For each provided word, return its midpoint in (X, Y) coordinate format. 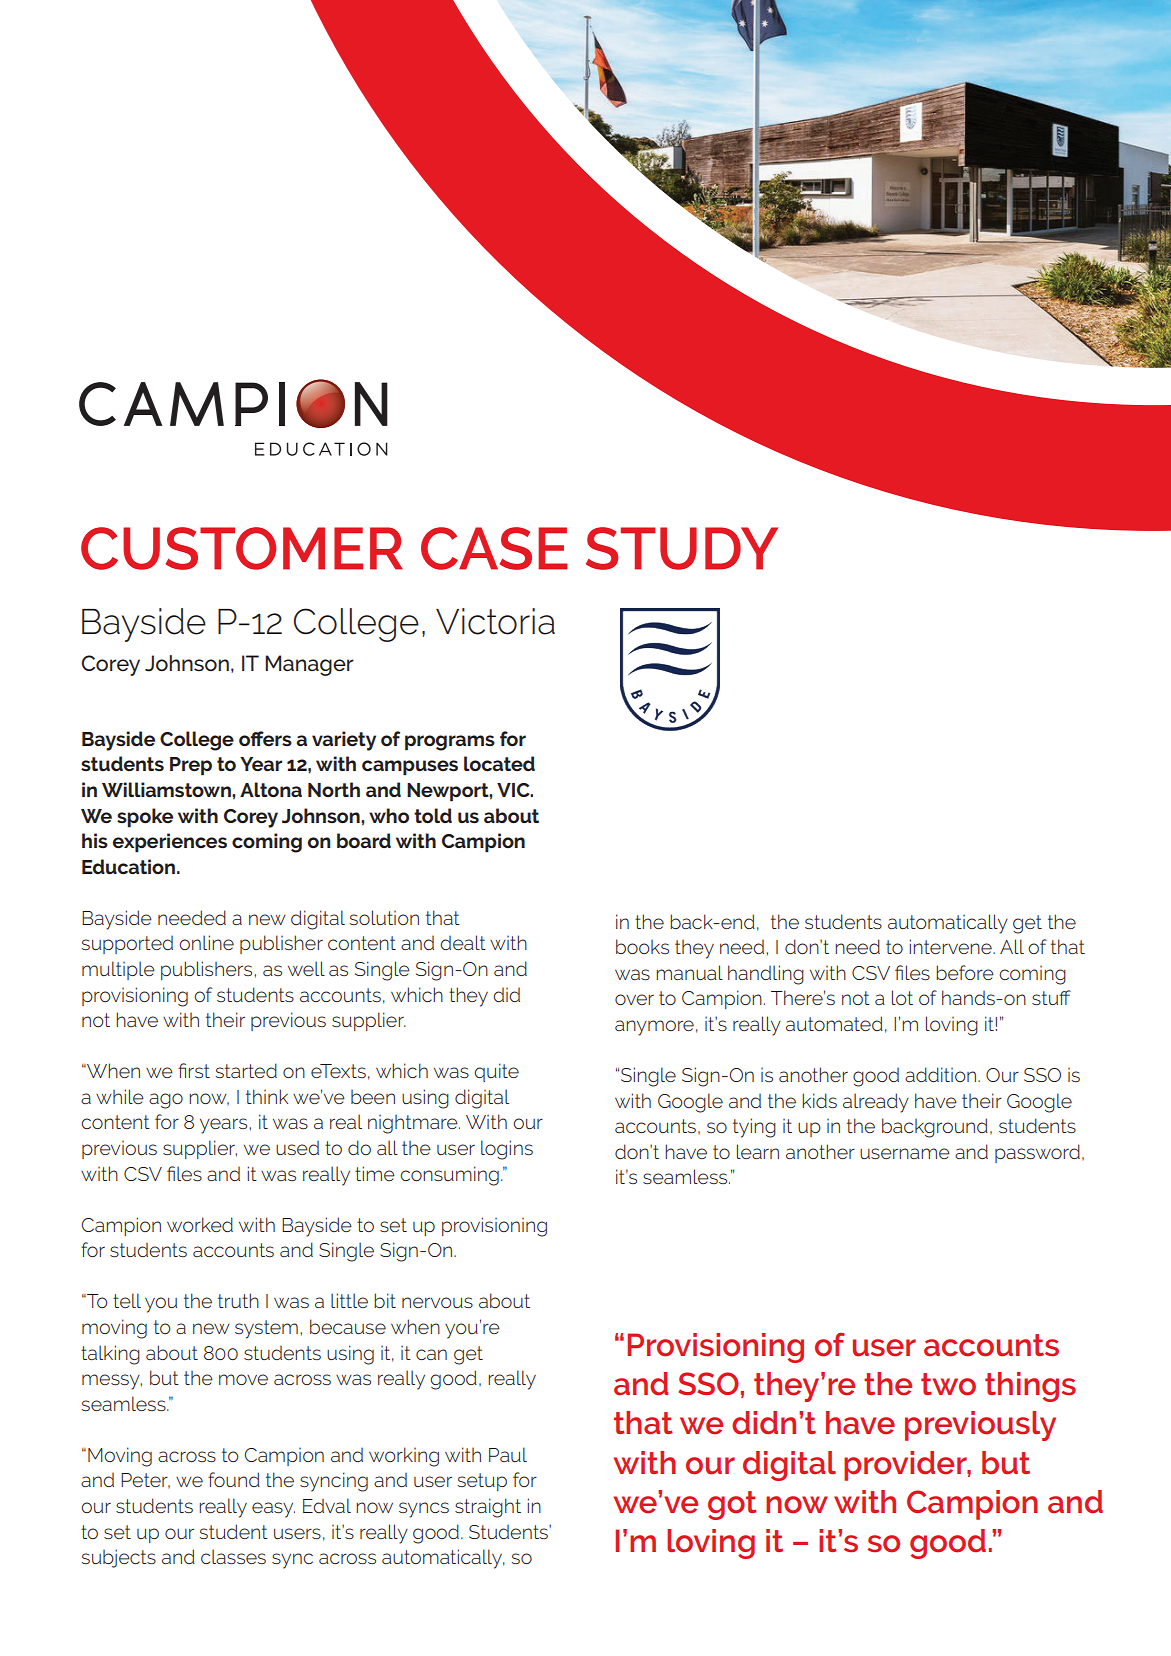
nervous (437, 1302)
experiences (170, 843)
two (948, 1384)
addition (940, 1074)
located (499, 763)
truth (238, 1300)
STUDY (682, 548)
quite (496, 1072)
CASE (494, 548)
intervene (951, 946)
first (194, 1070)
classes (233, 1556)
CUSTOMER (242, 548)
